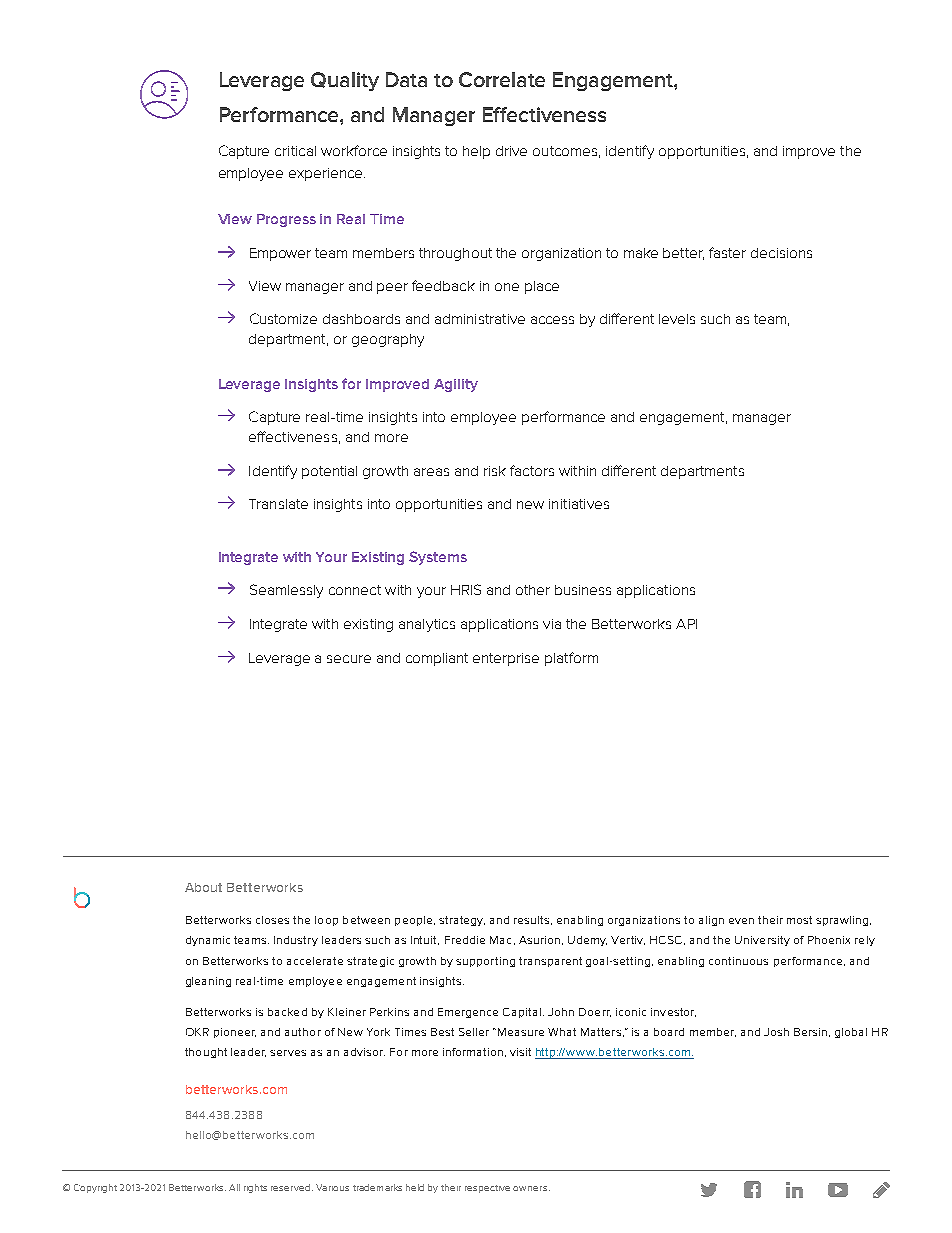 The height and width of the screenshot is (1233, 952). I want to click on About, so click(203, 887).
